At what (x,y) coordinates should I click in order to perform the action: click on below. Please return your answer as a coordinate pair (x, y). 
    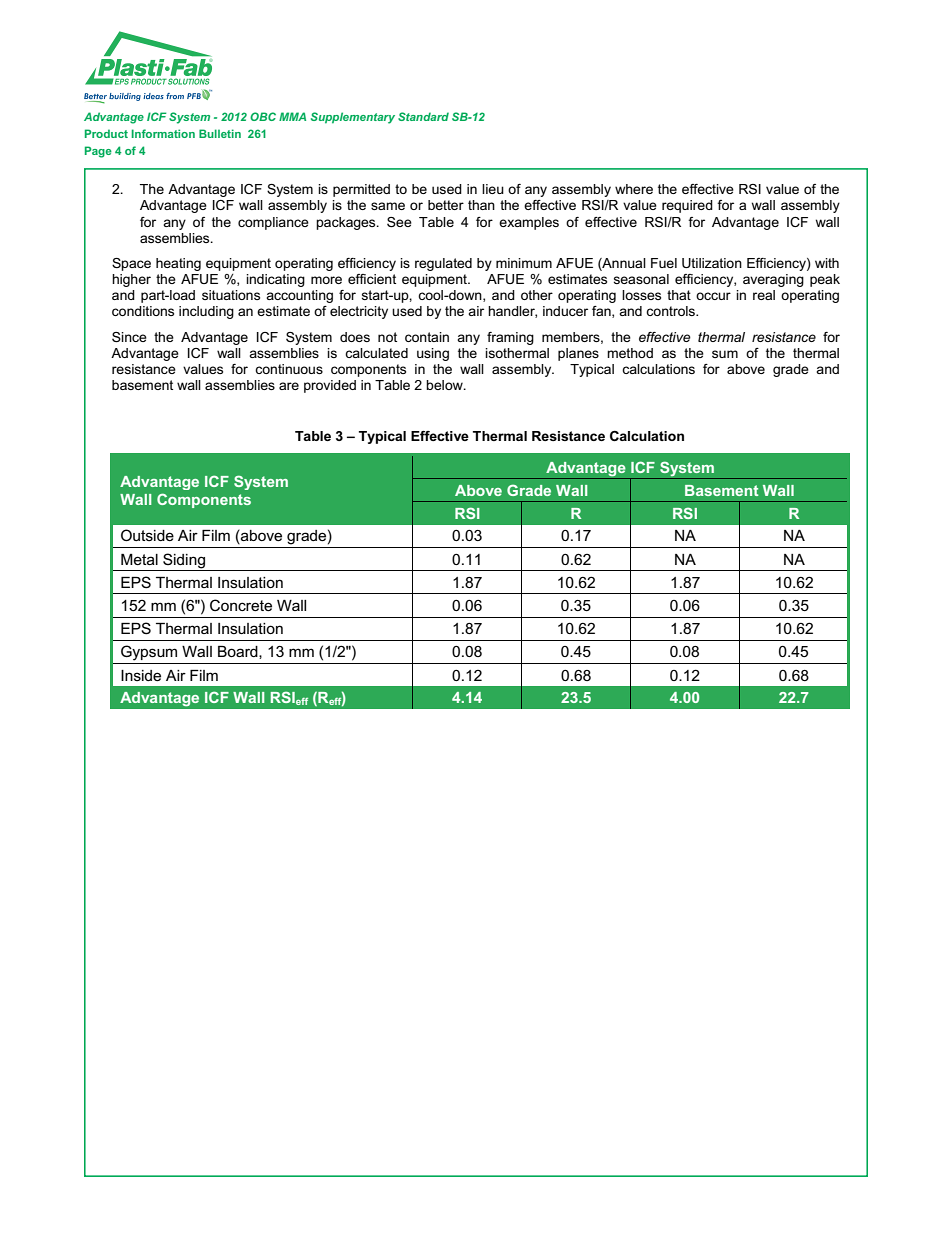
    Looking at the image, I should click on (445, 385).
